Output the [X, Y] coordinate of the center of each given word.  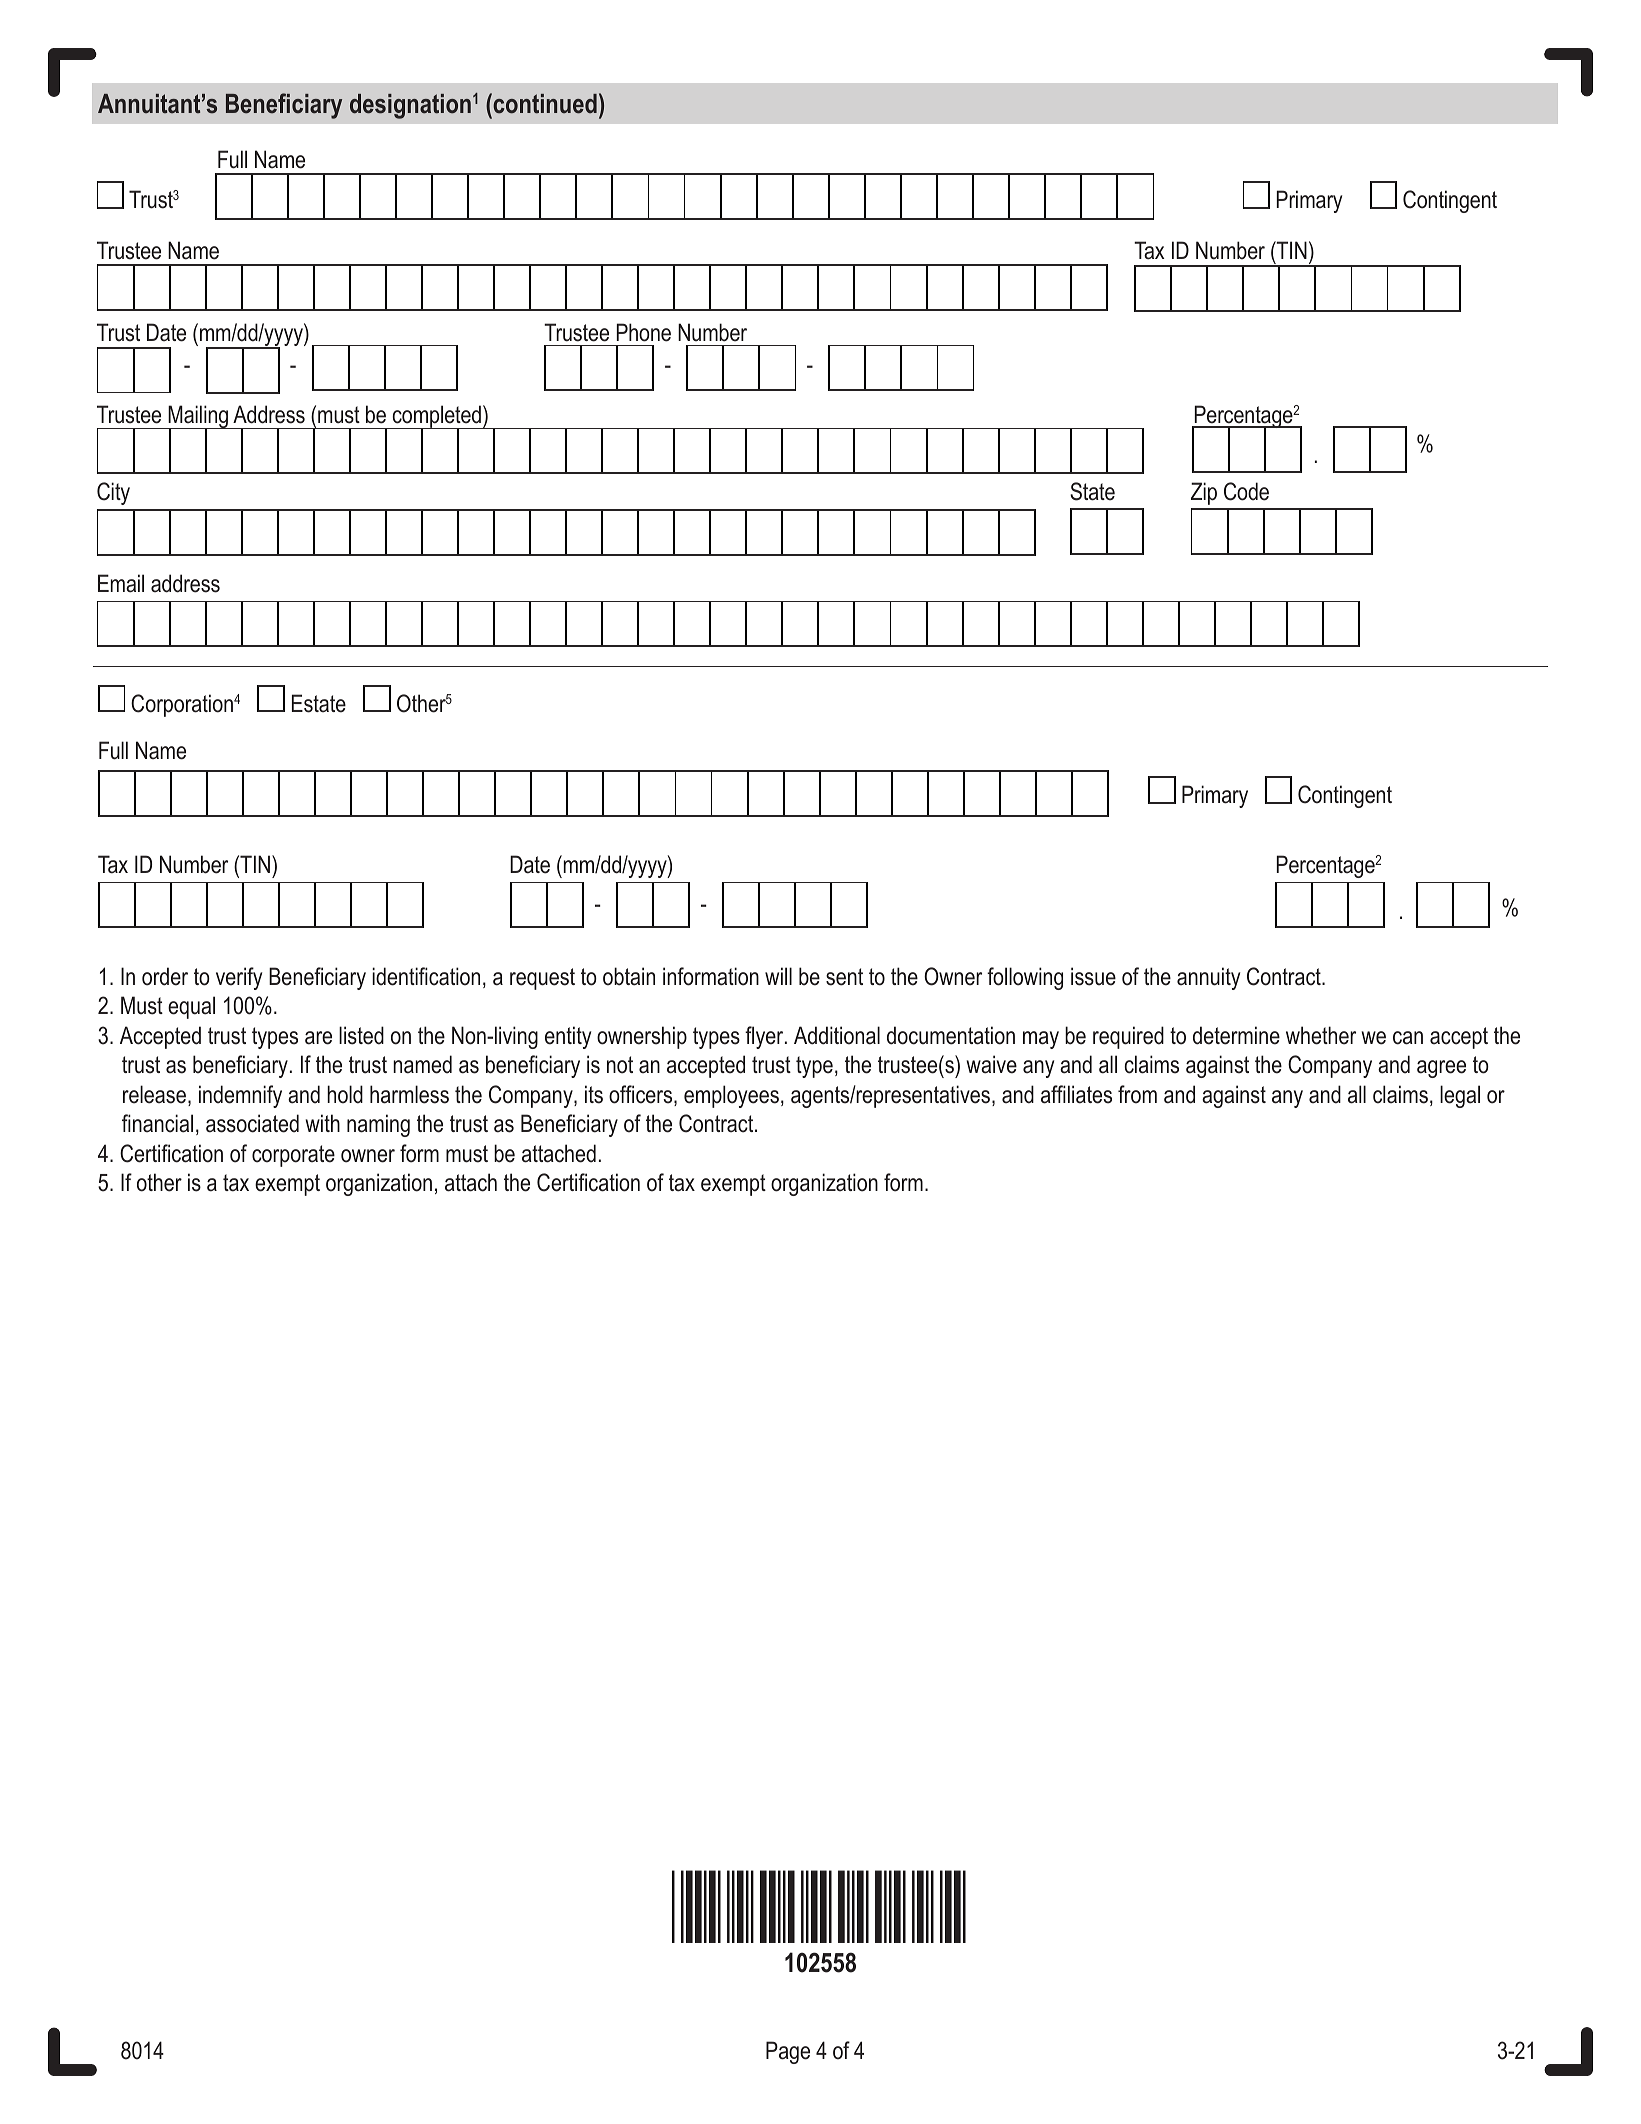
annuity [1208, 978]
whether [1321, 1035]
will [778, 976]
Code [1246, 491]
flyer [765, 1037]
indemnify [240, 1096]
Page [788, 2052]
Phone [644, 332]
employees [731, 1096]
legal [1460, 1096]
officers [642, 1095]
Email [121, 583]
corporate [293, 1156]
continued [544, 103]
